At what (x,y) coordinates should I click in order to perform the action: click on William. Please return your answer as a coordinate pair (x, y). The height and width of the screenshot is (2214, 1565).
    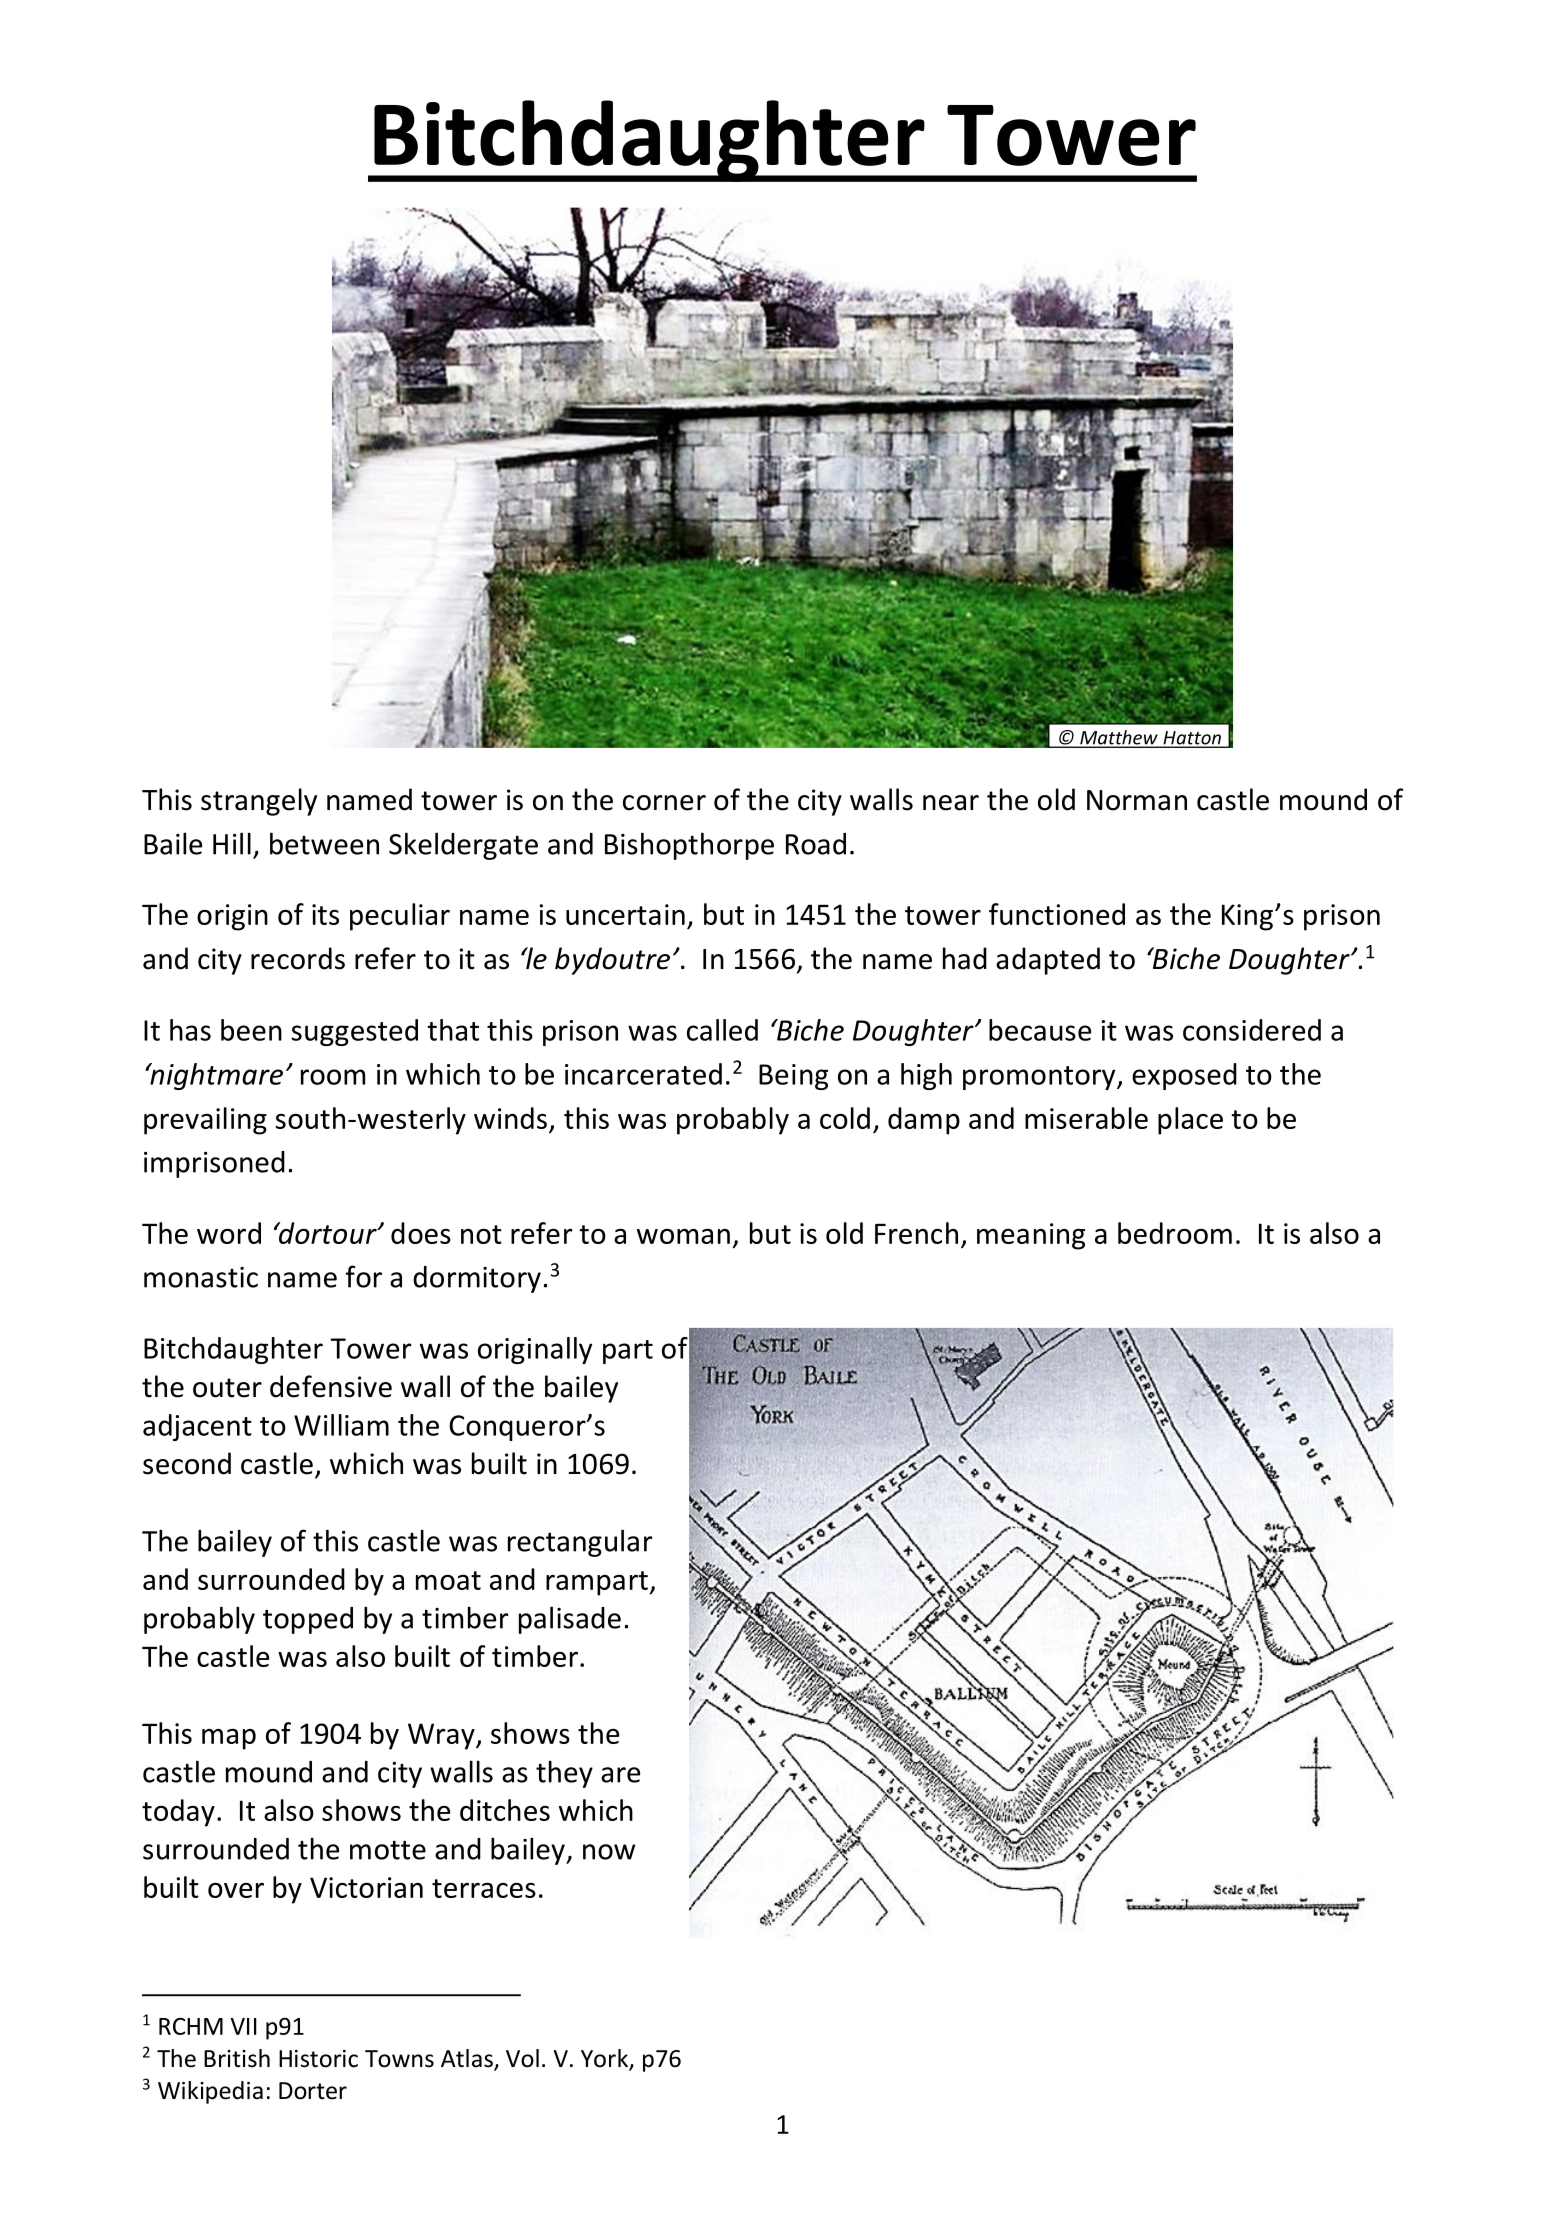
    Looking at the image, I should click on (341, 1425).
